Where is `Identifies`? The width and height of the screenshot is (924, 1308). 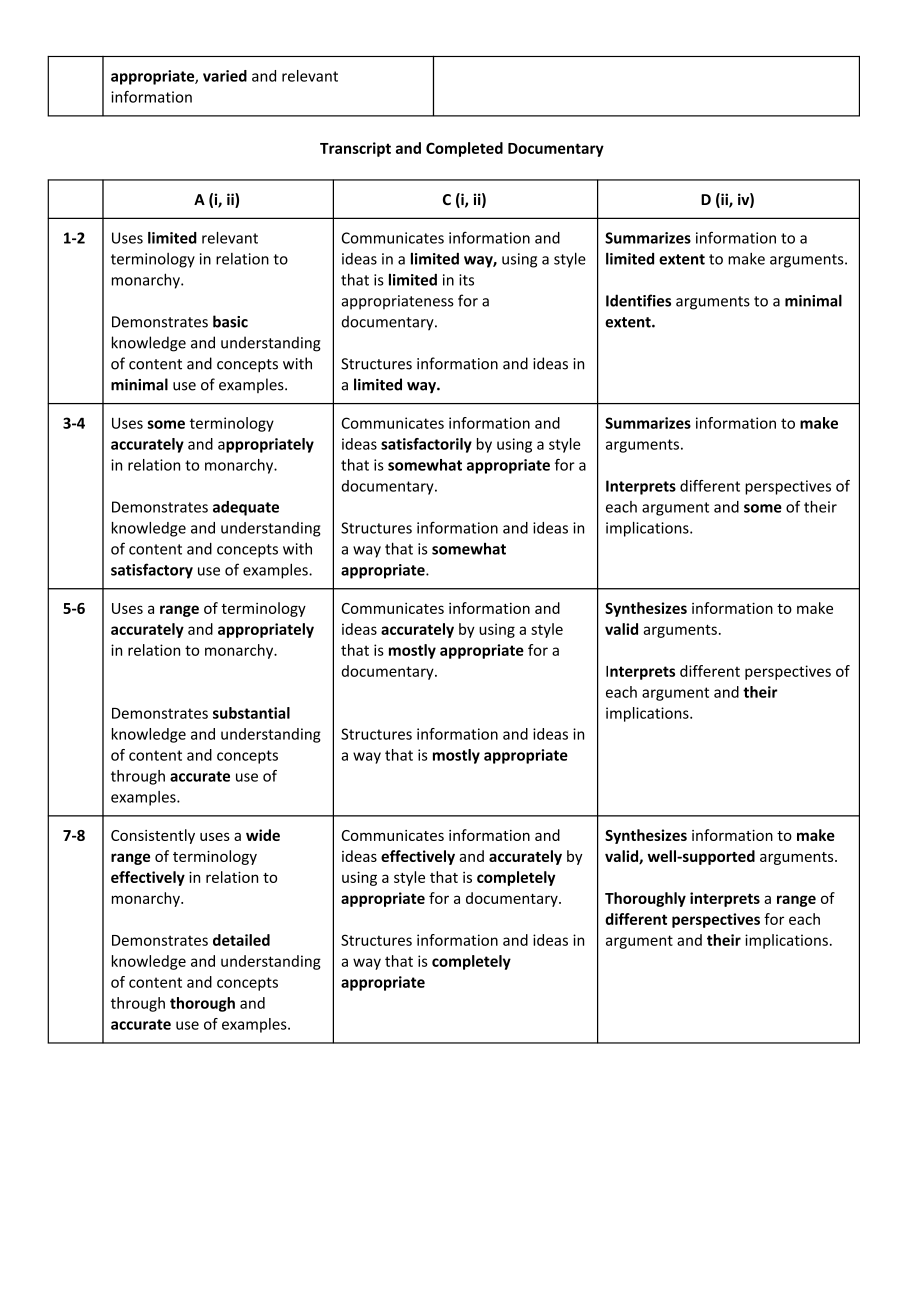 Identifies is located at coordinates (638, 300).
